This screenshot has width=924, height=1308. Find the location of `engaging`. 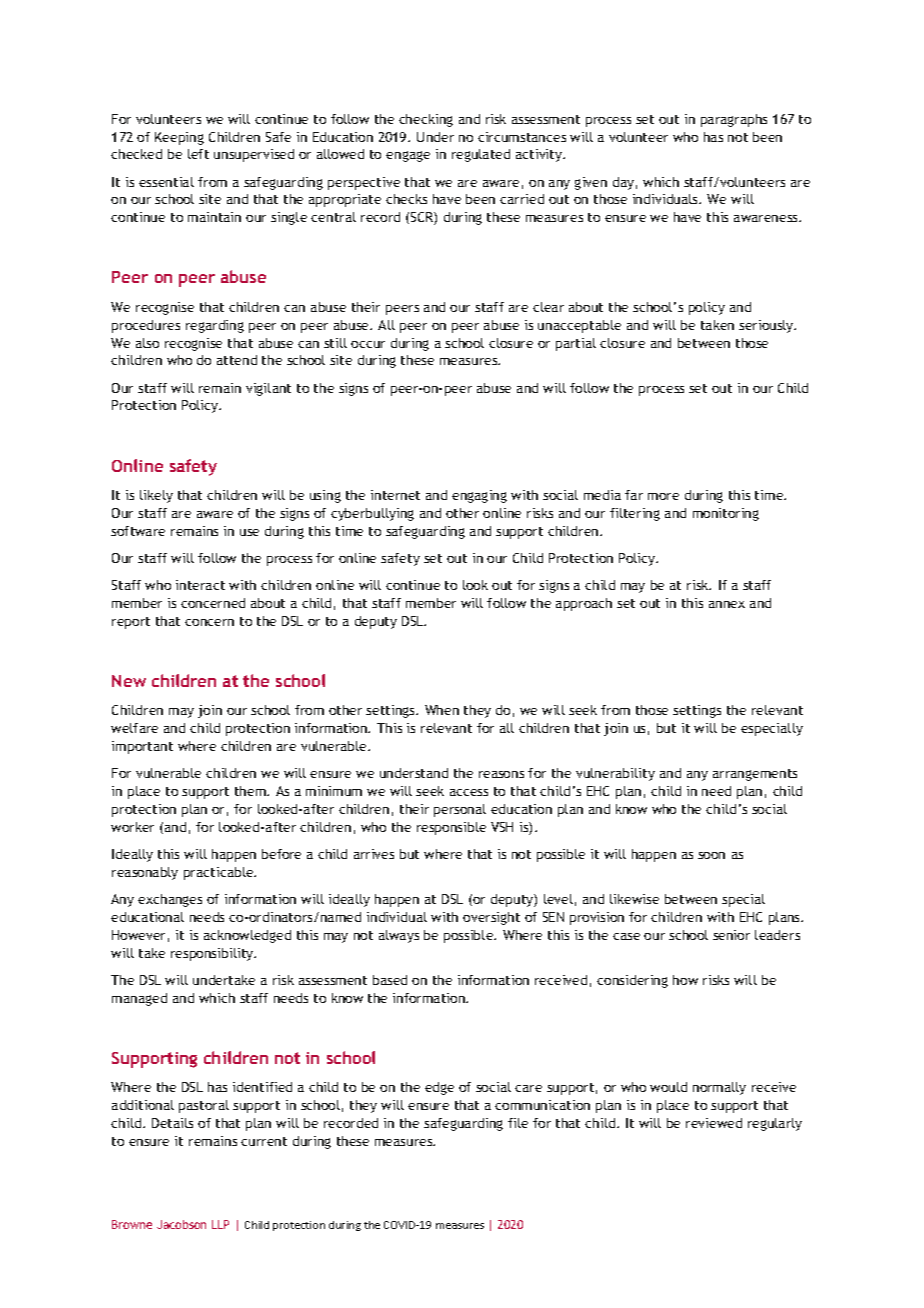

engaging is located at coordinates (479, 496).
